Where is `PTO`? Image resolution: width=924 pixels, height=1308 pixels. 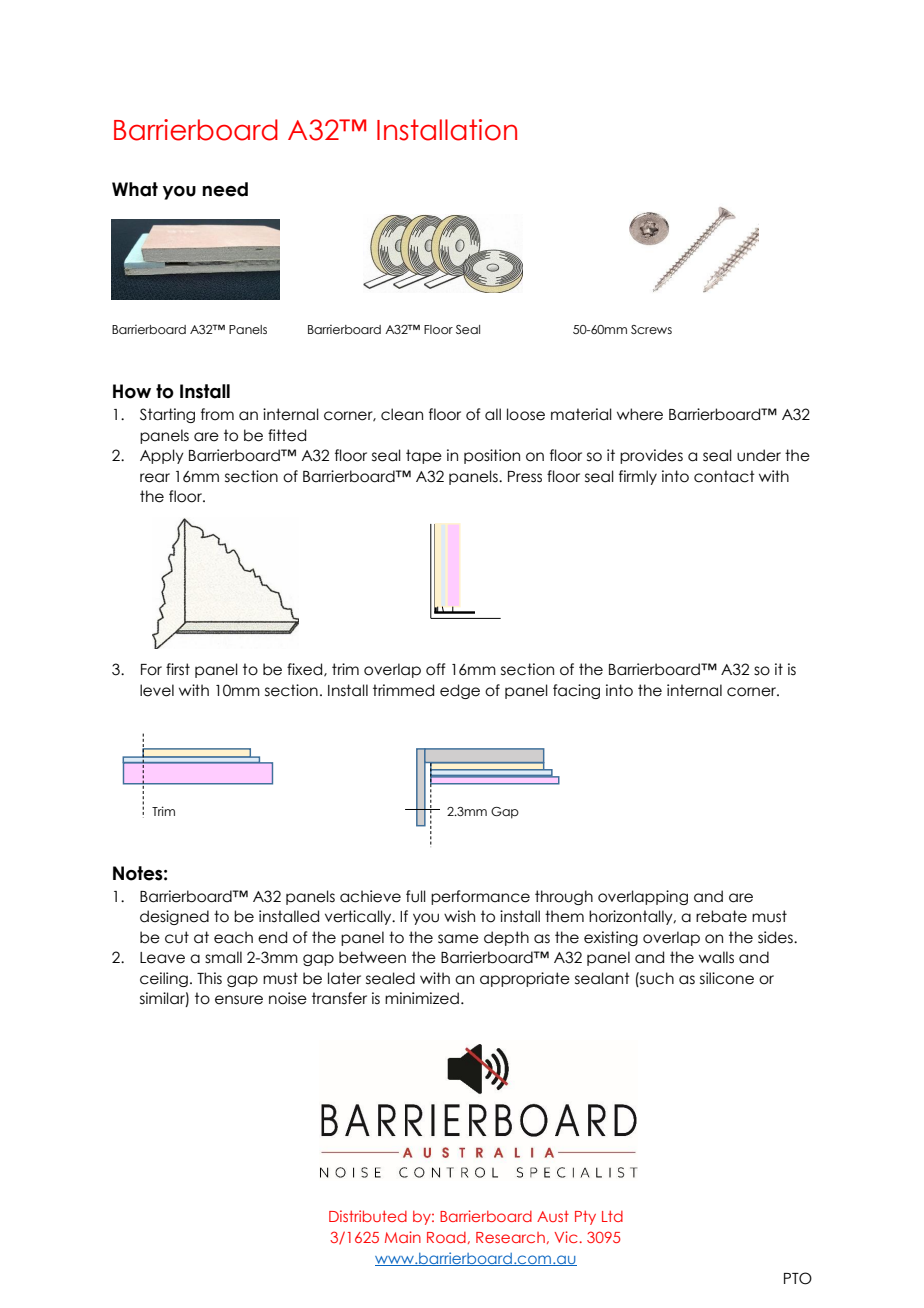
PTO is located at coordinates (798, 1278).
